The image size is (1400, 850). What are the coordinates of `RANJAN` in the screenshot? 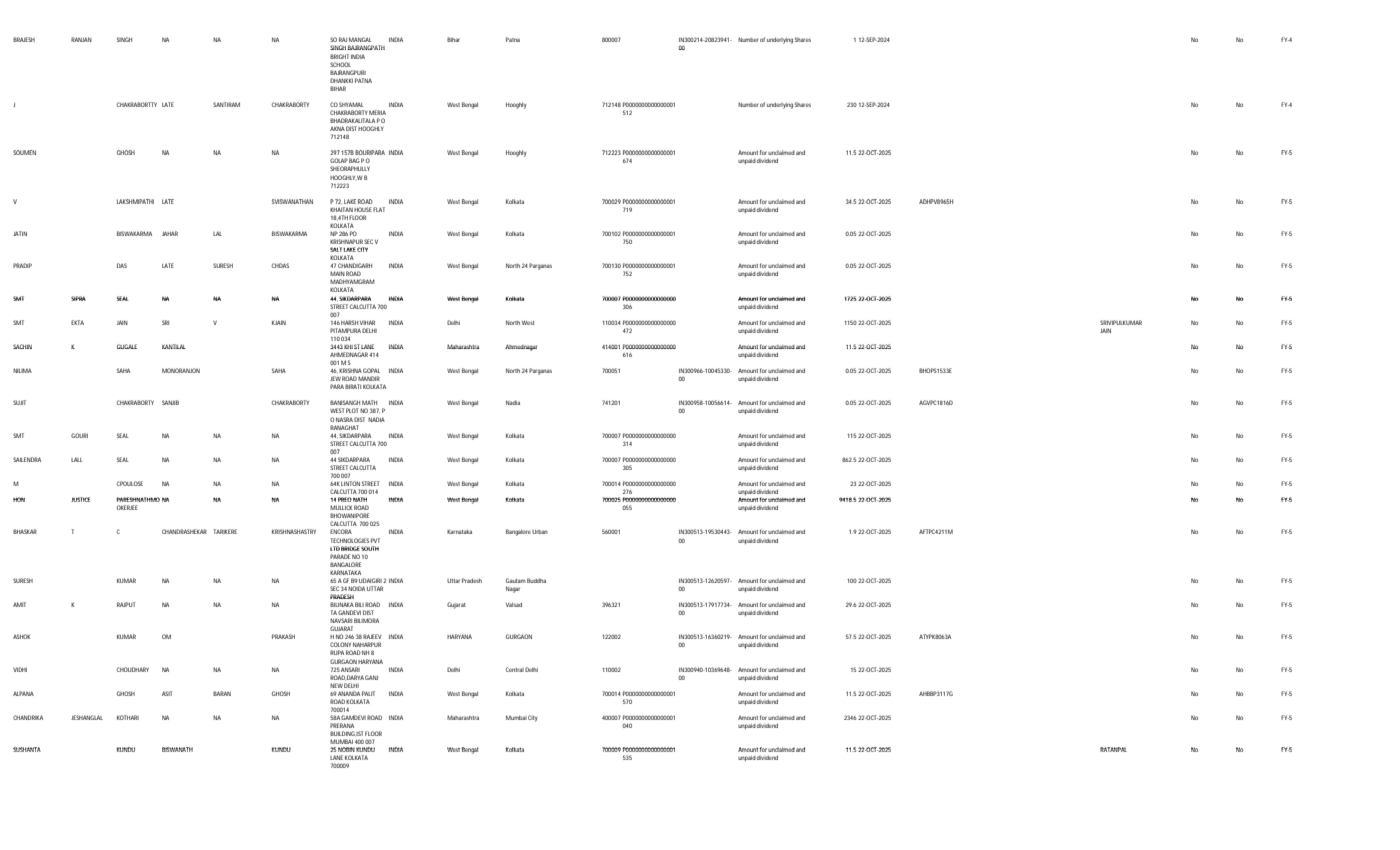 It's located at (81, 39).
